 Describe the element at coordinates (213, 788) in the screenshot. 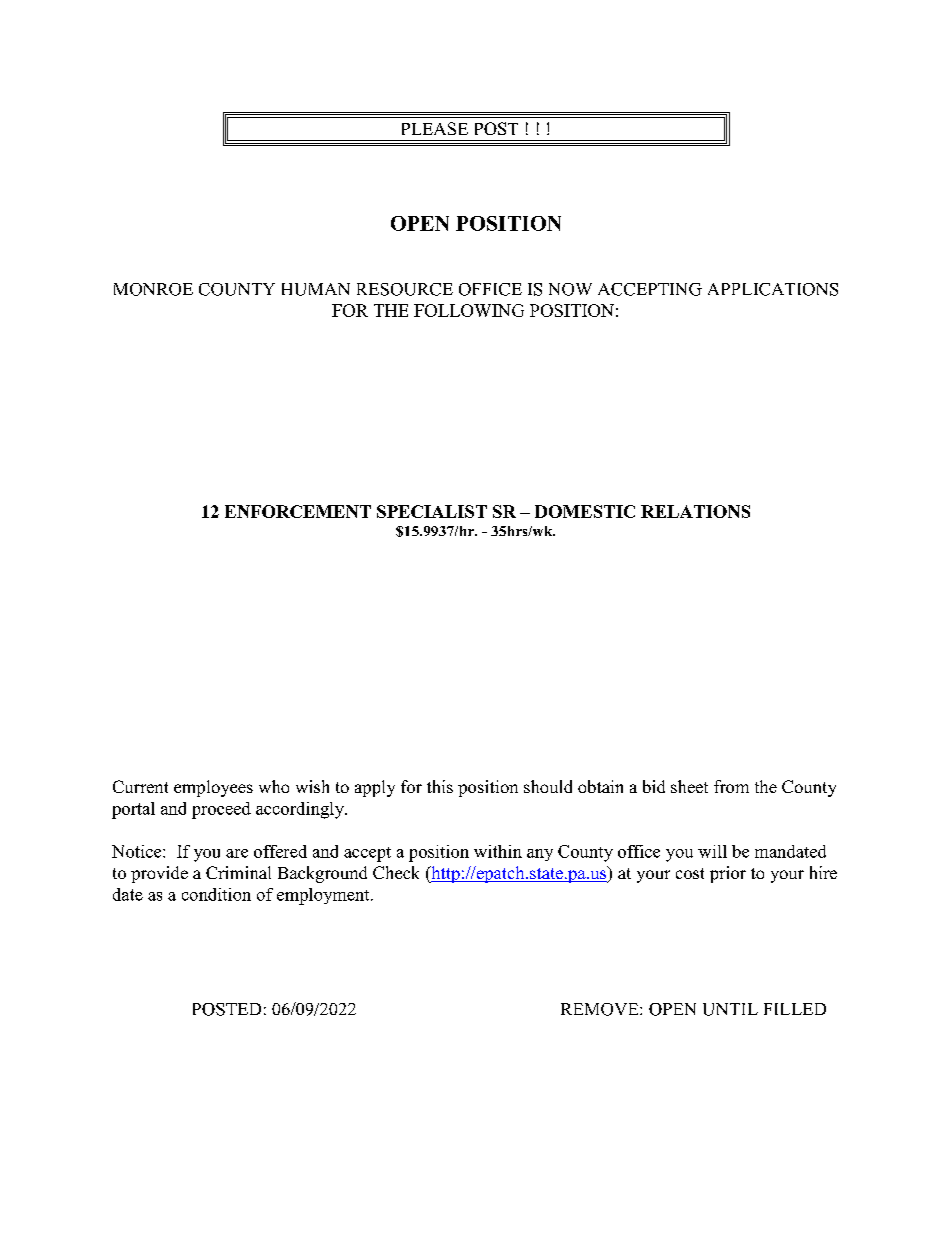

I see `employees` at that location.
